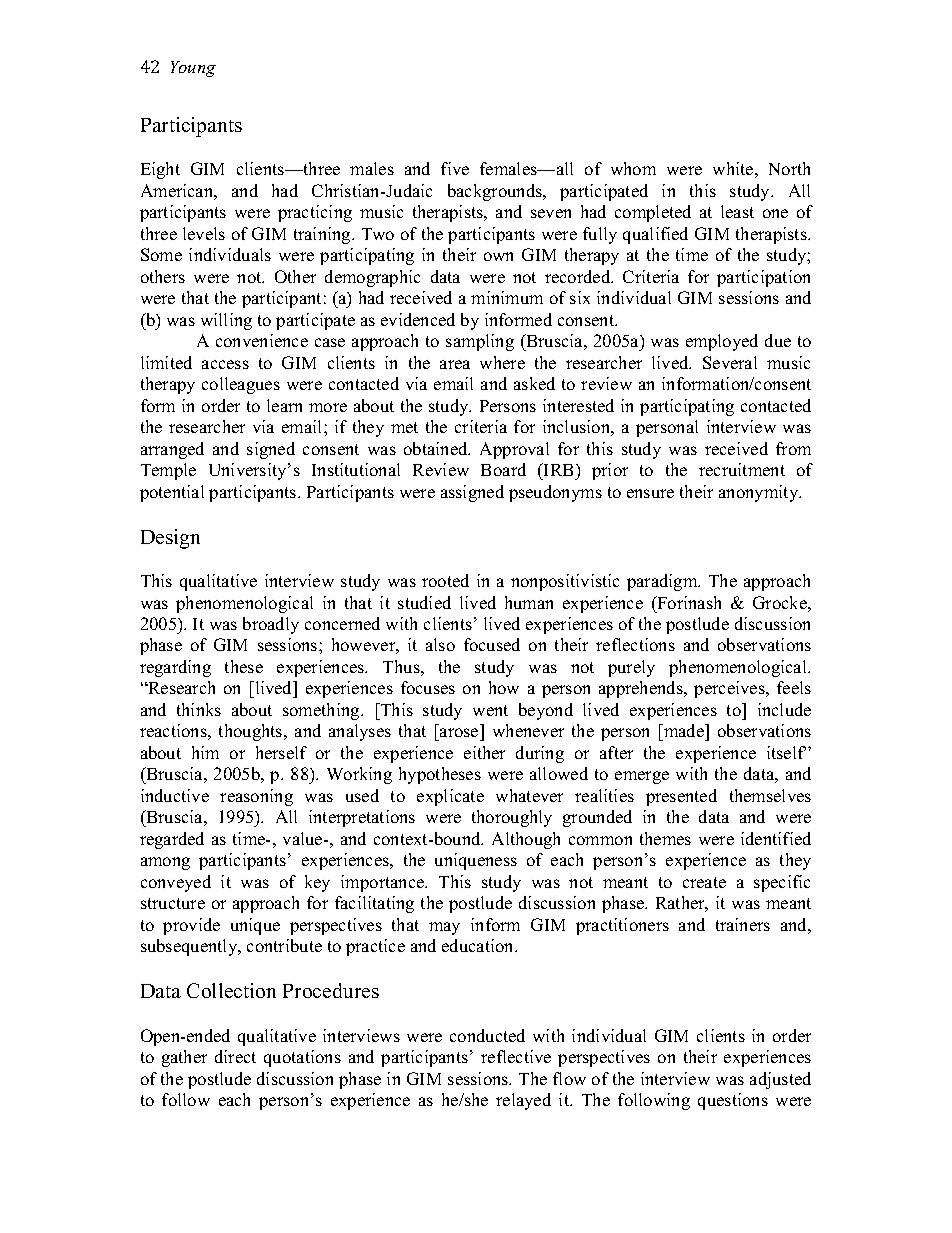 This image has height=1233, width=952. What do you see at coordinates (516, 1056) in the image?
I see `reflective` at bounding box center [516, 1056].
